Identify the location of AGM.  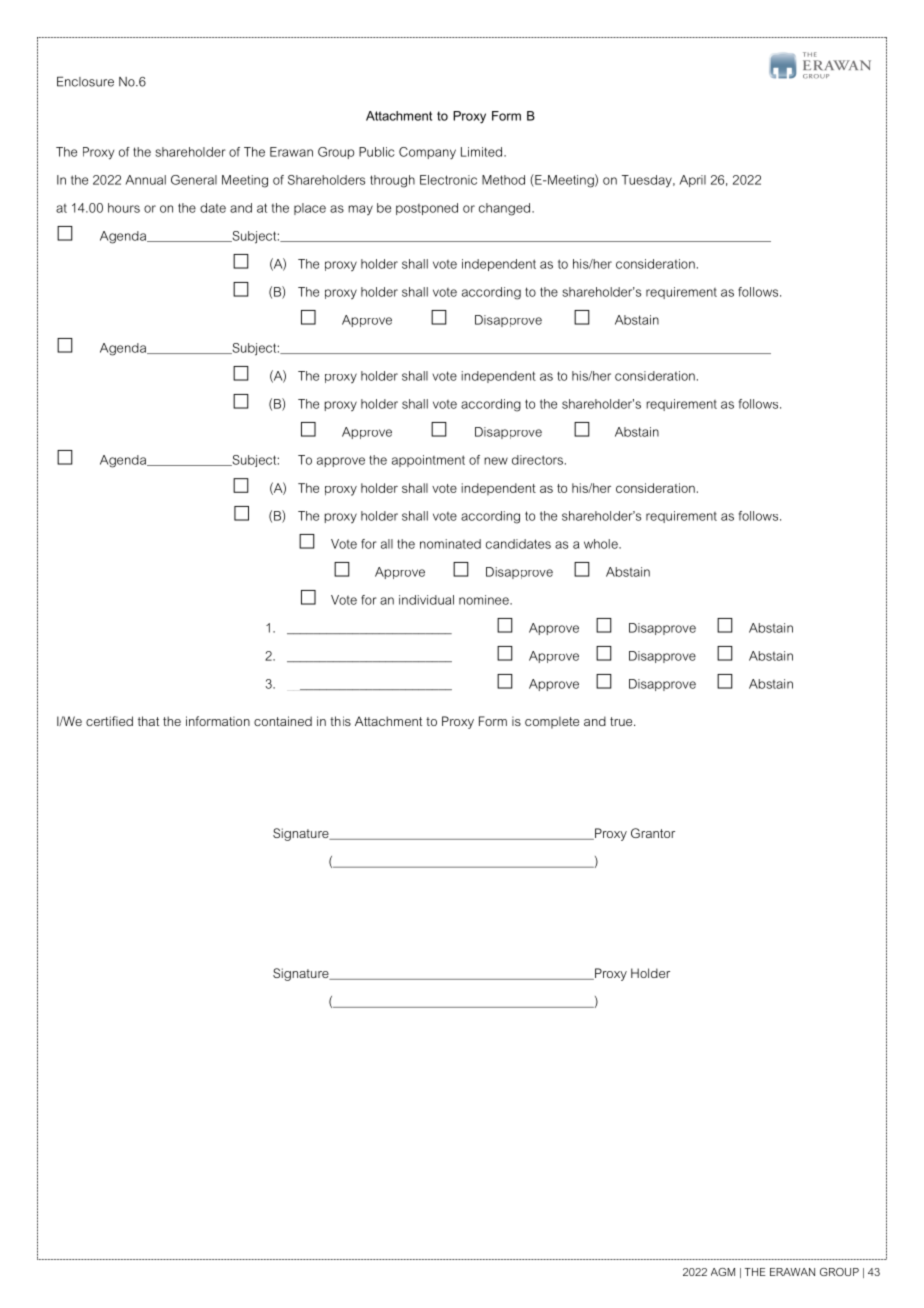
(723, 1272).
